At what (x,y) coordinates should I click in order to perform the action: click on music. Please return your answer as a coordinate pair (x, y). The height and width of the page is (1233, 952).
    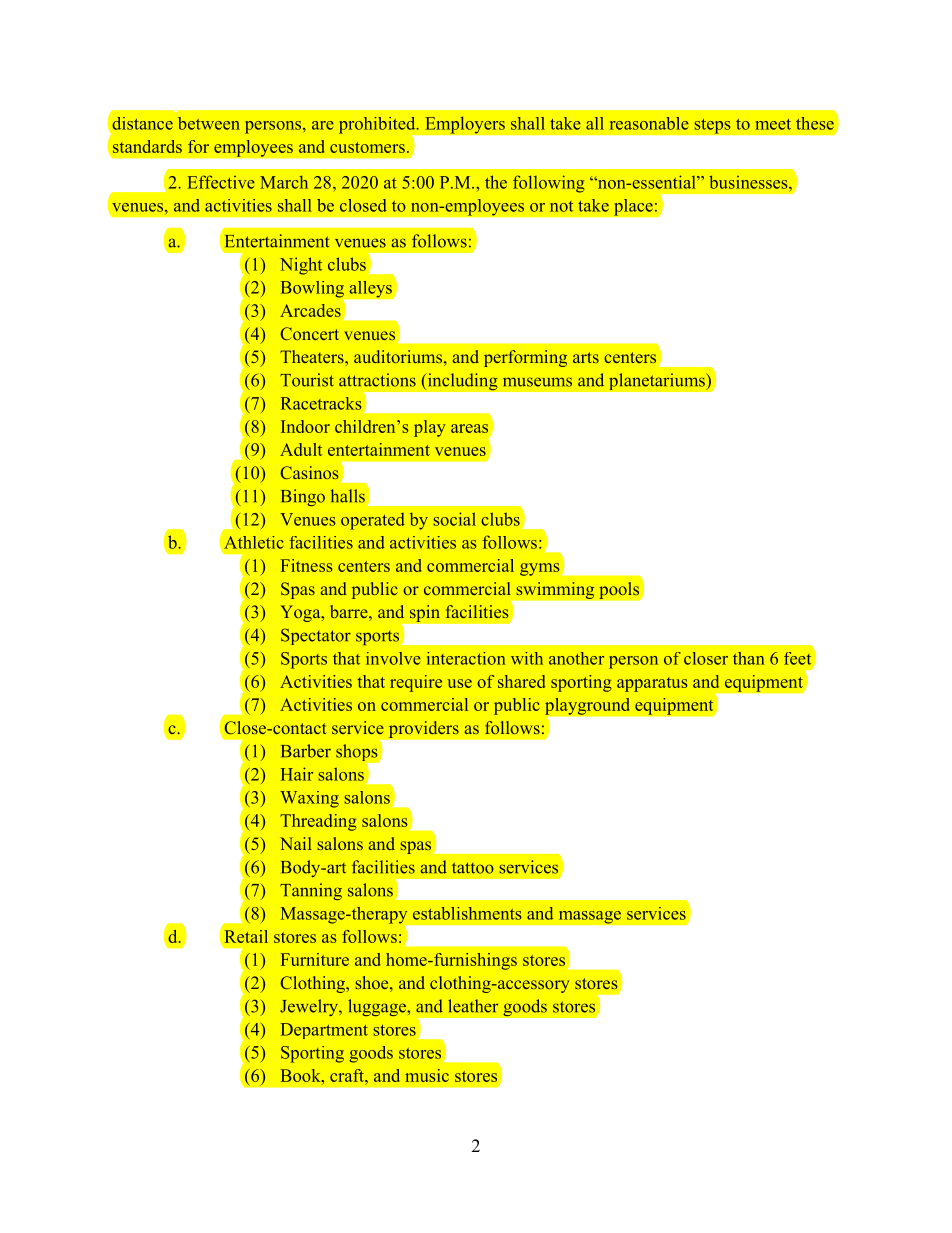
    Looking at the image, I should click on (427, 1075).
